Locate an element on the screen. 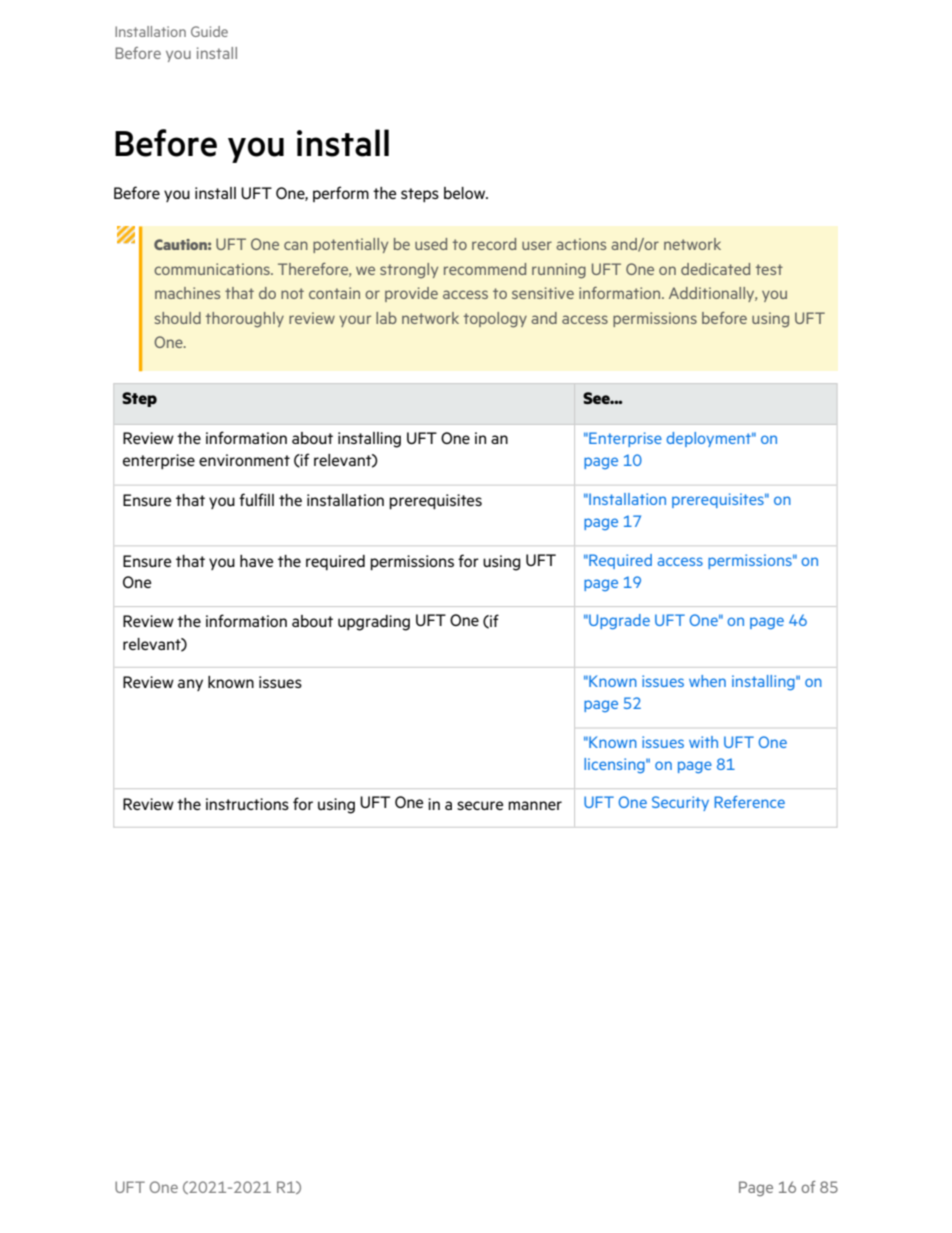 The width and height of the screenshot is (952, 1233). instructions is located at coordinates (247, 804).
